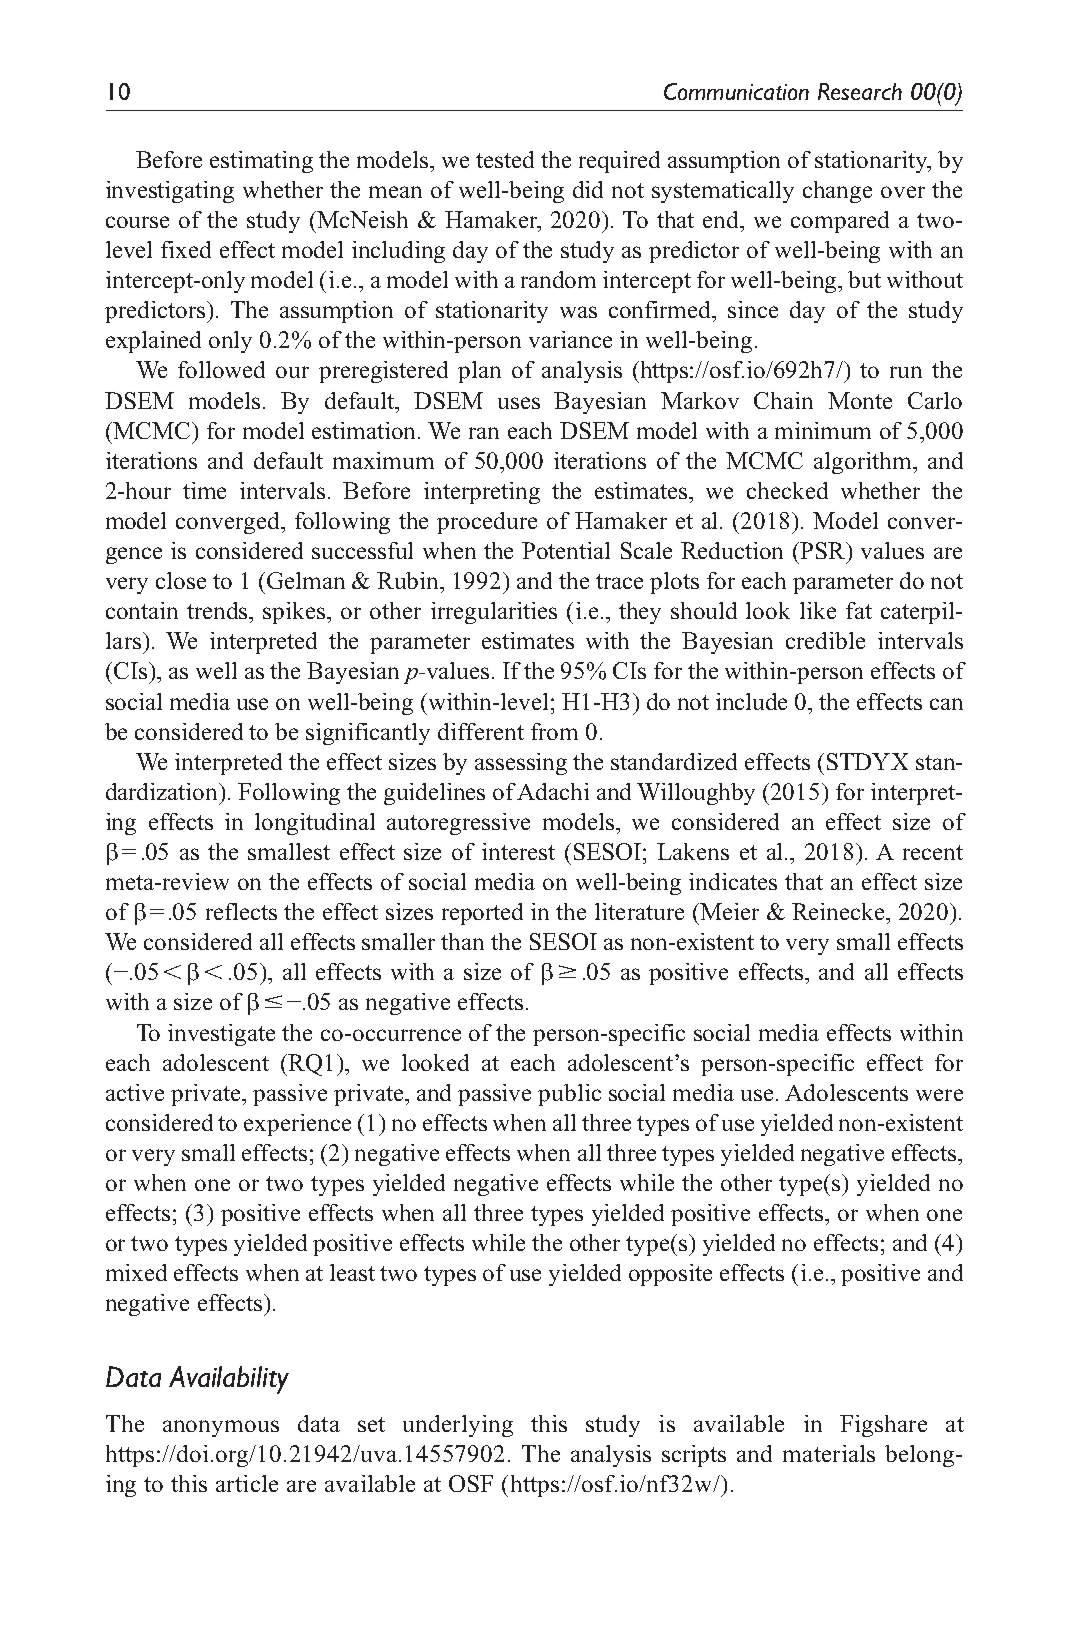 This screenshot has height=1625, width=1084. What do you see at coordinates (566, 550) in the screenshot?
I see `Potential` at bounding box center [566, 550].
